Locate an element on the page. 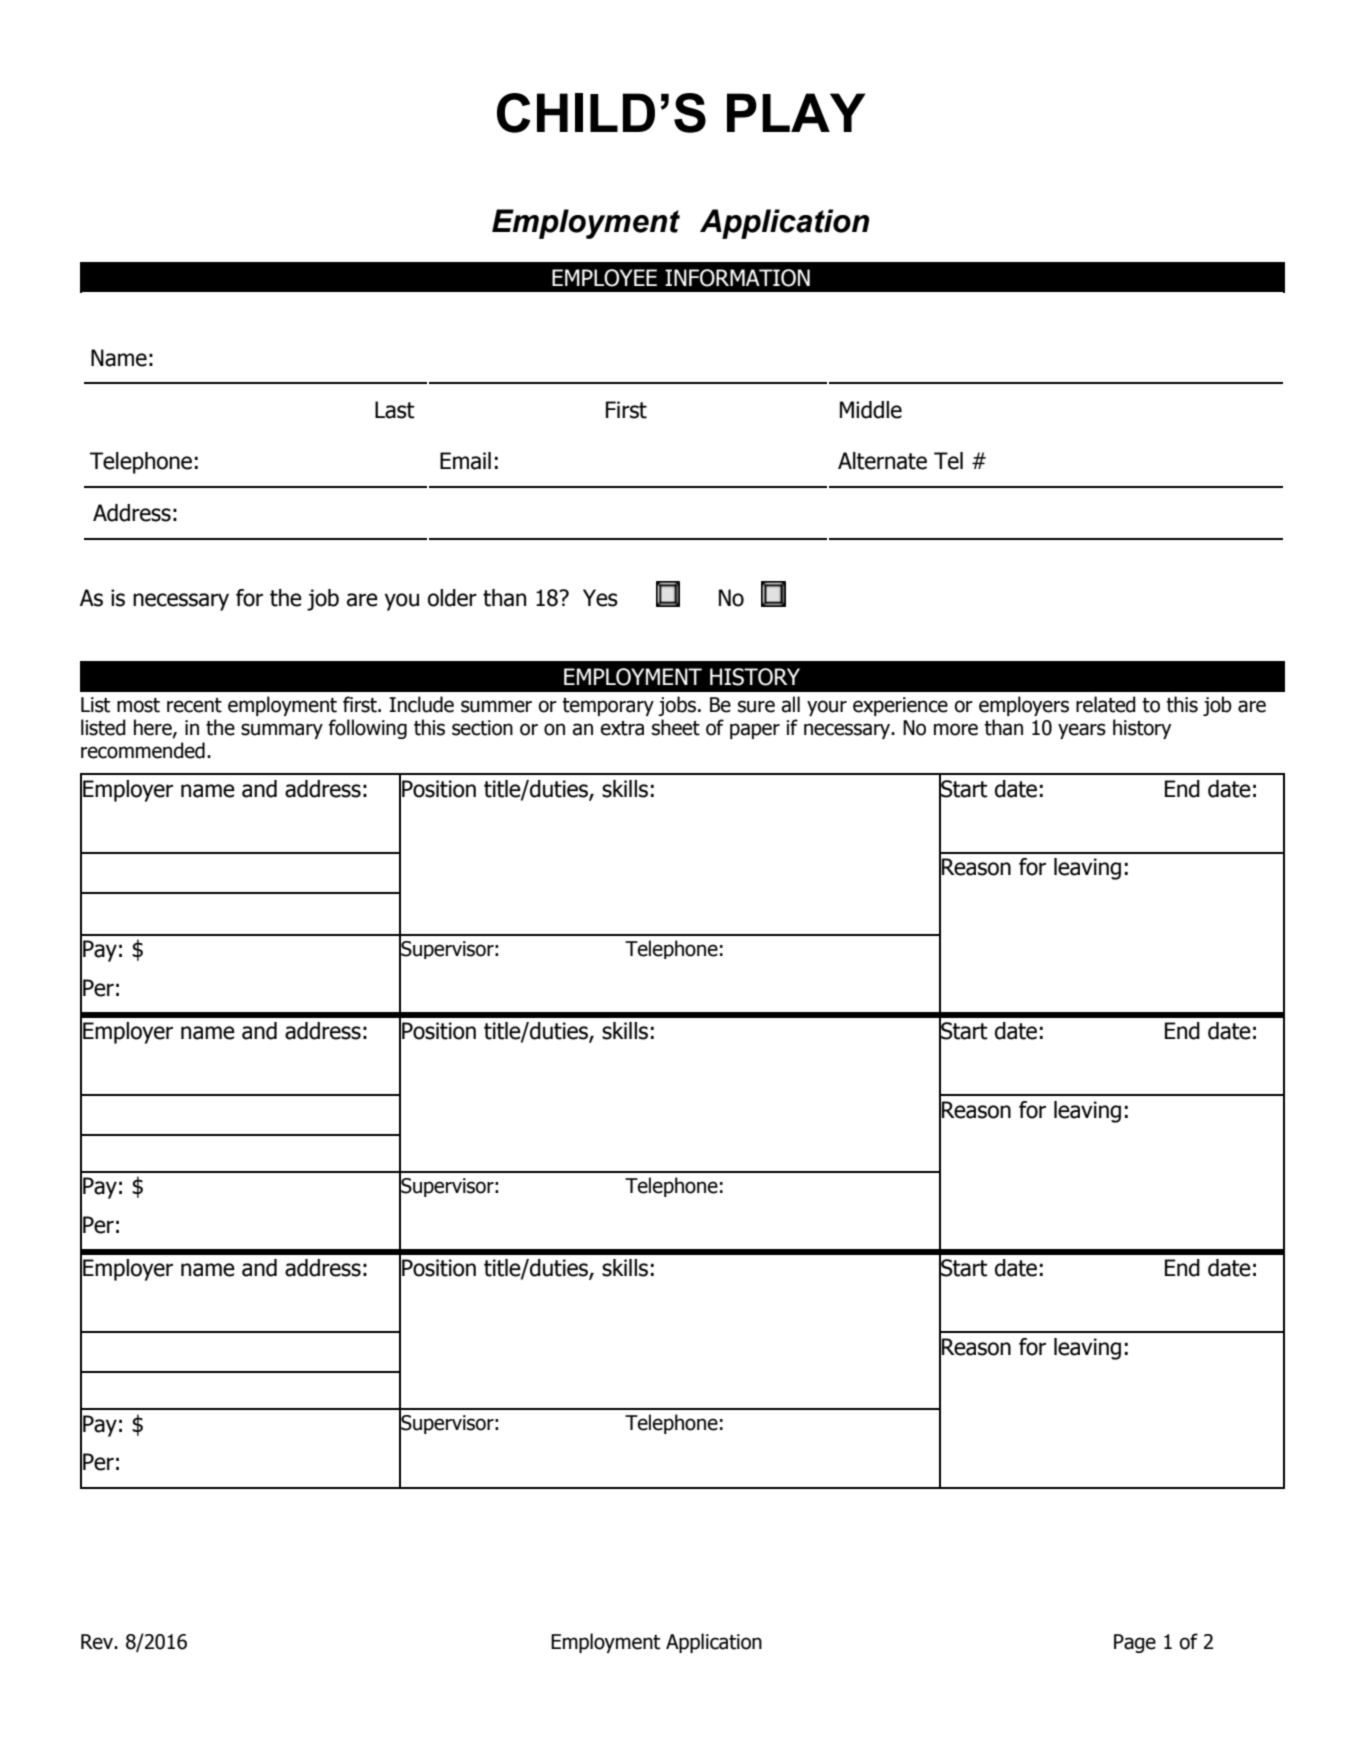  older is located at coordinates (452, 598).
